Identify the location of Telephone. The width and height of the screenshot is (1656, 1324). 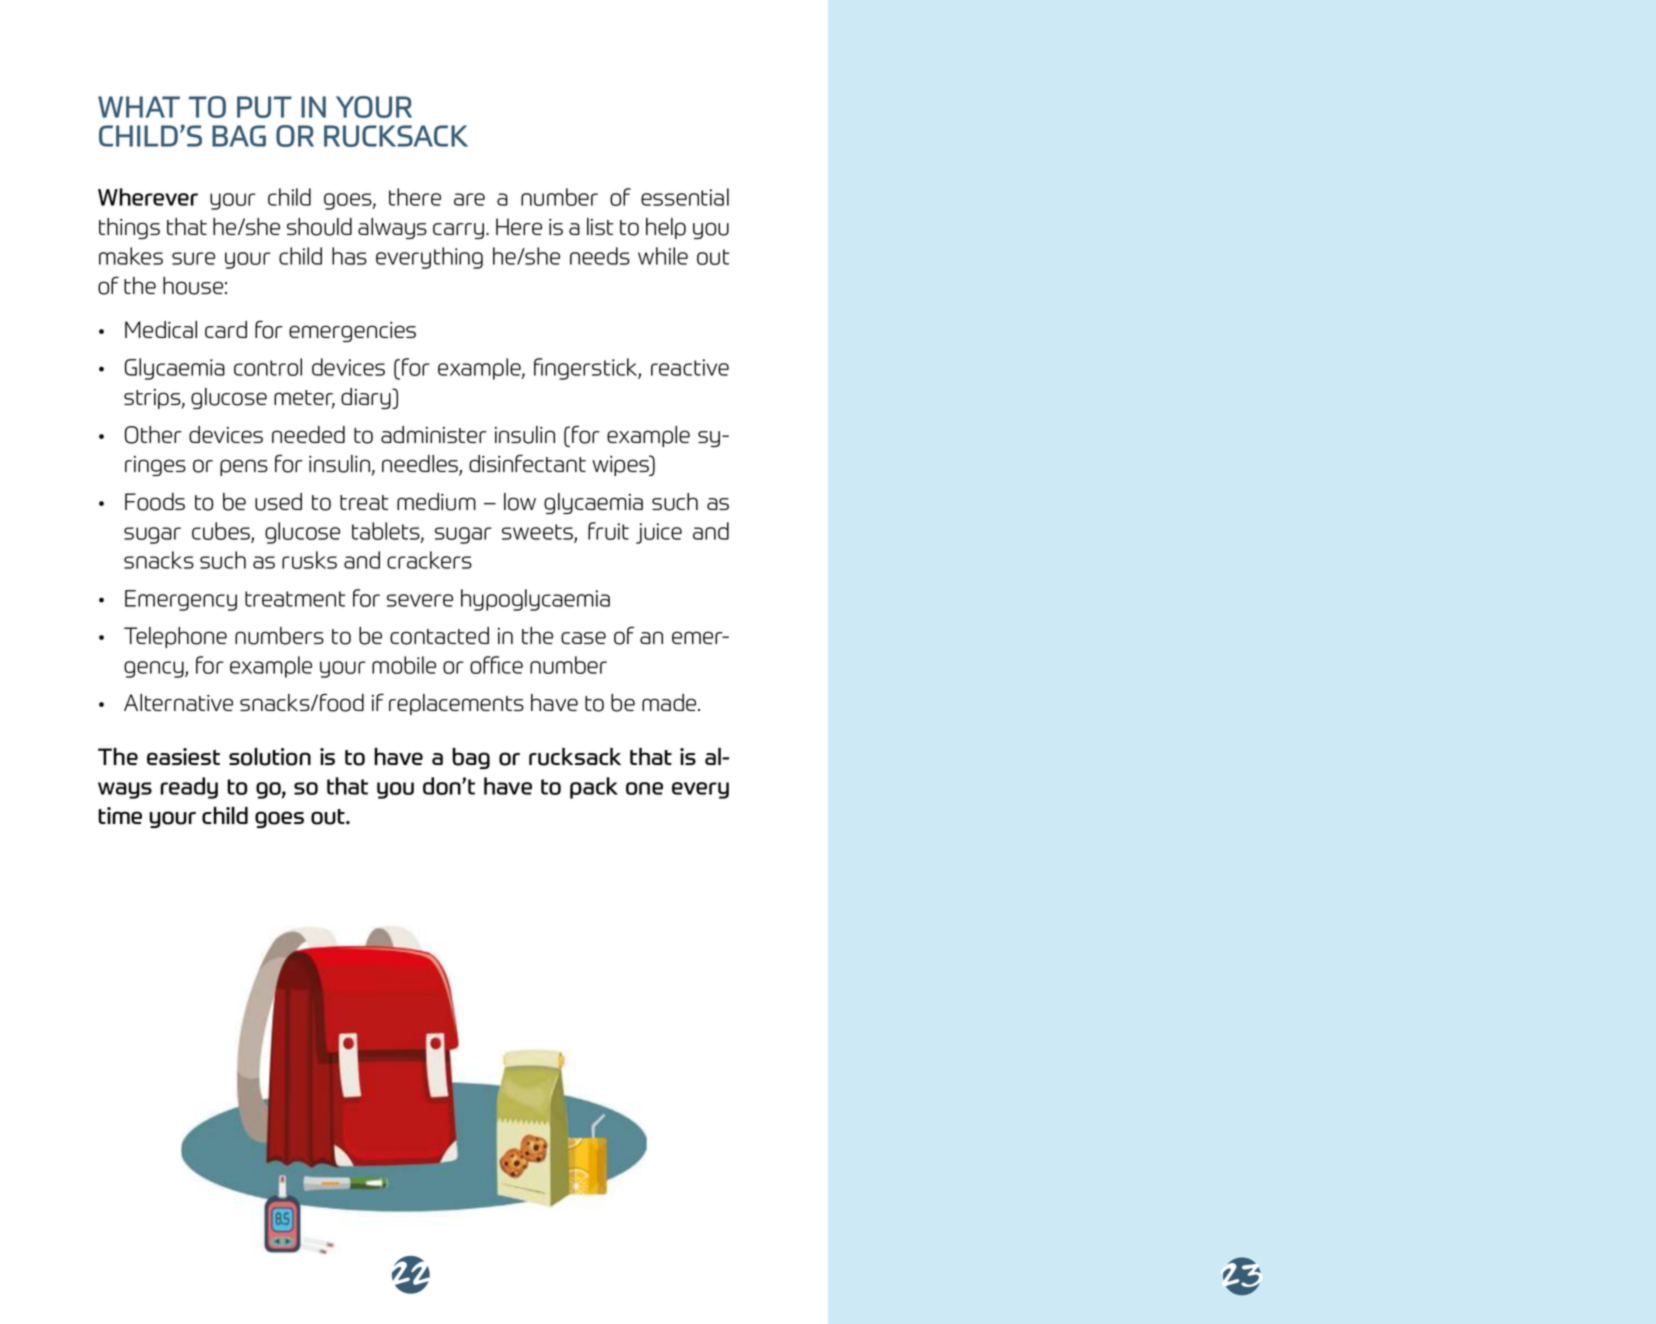
(175, 637).
